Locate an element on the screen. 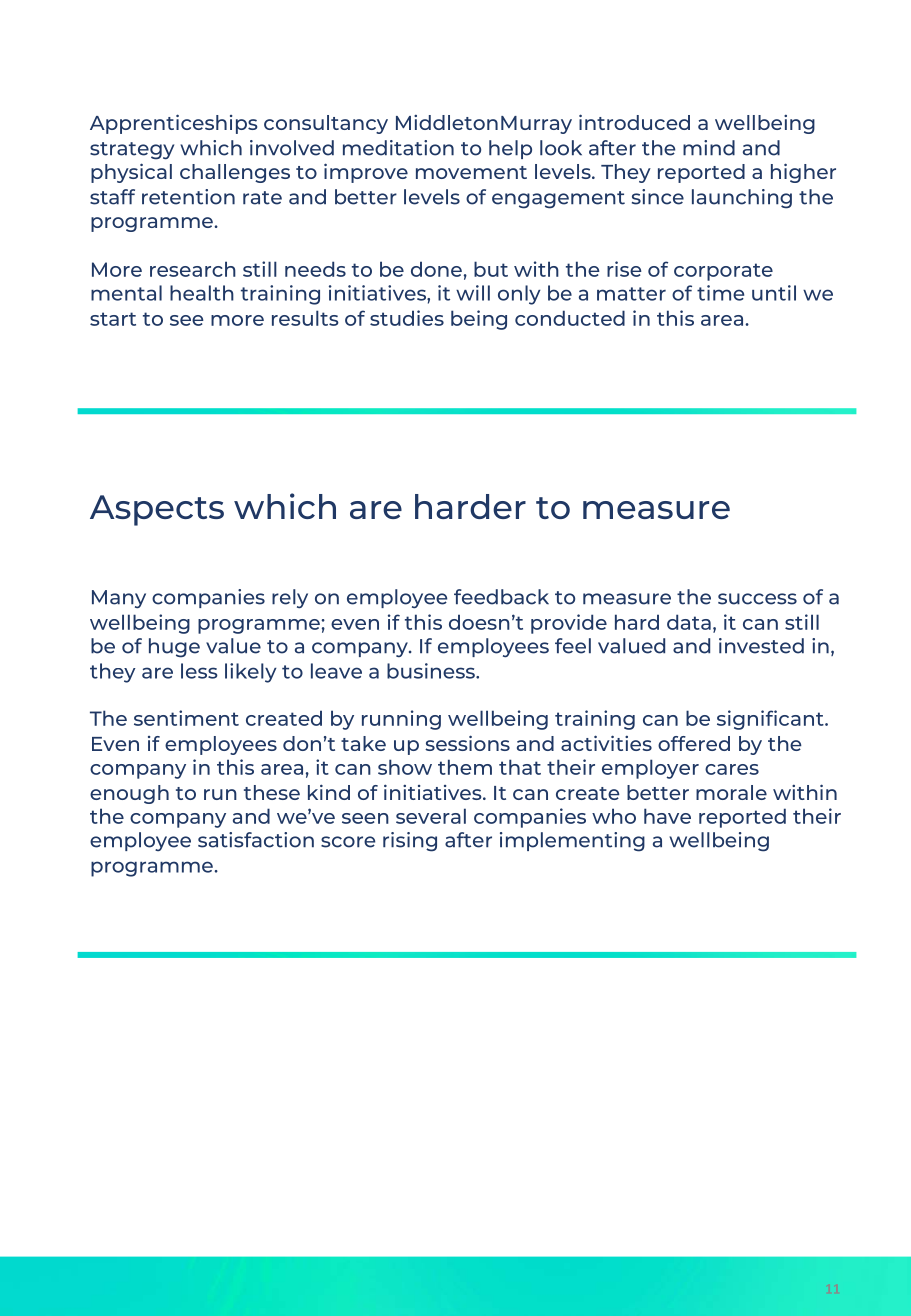 Image resolution: width=911 pixels, height=1316 pixels. Aspects is located at coordinates (157, 510).
